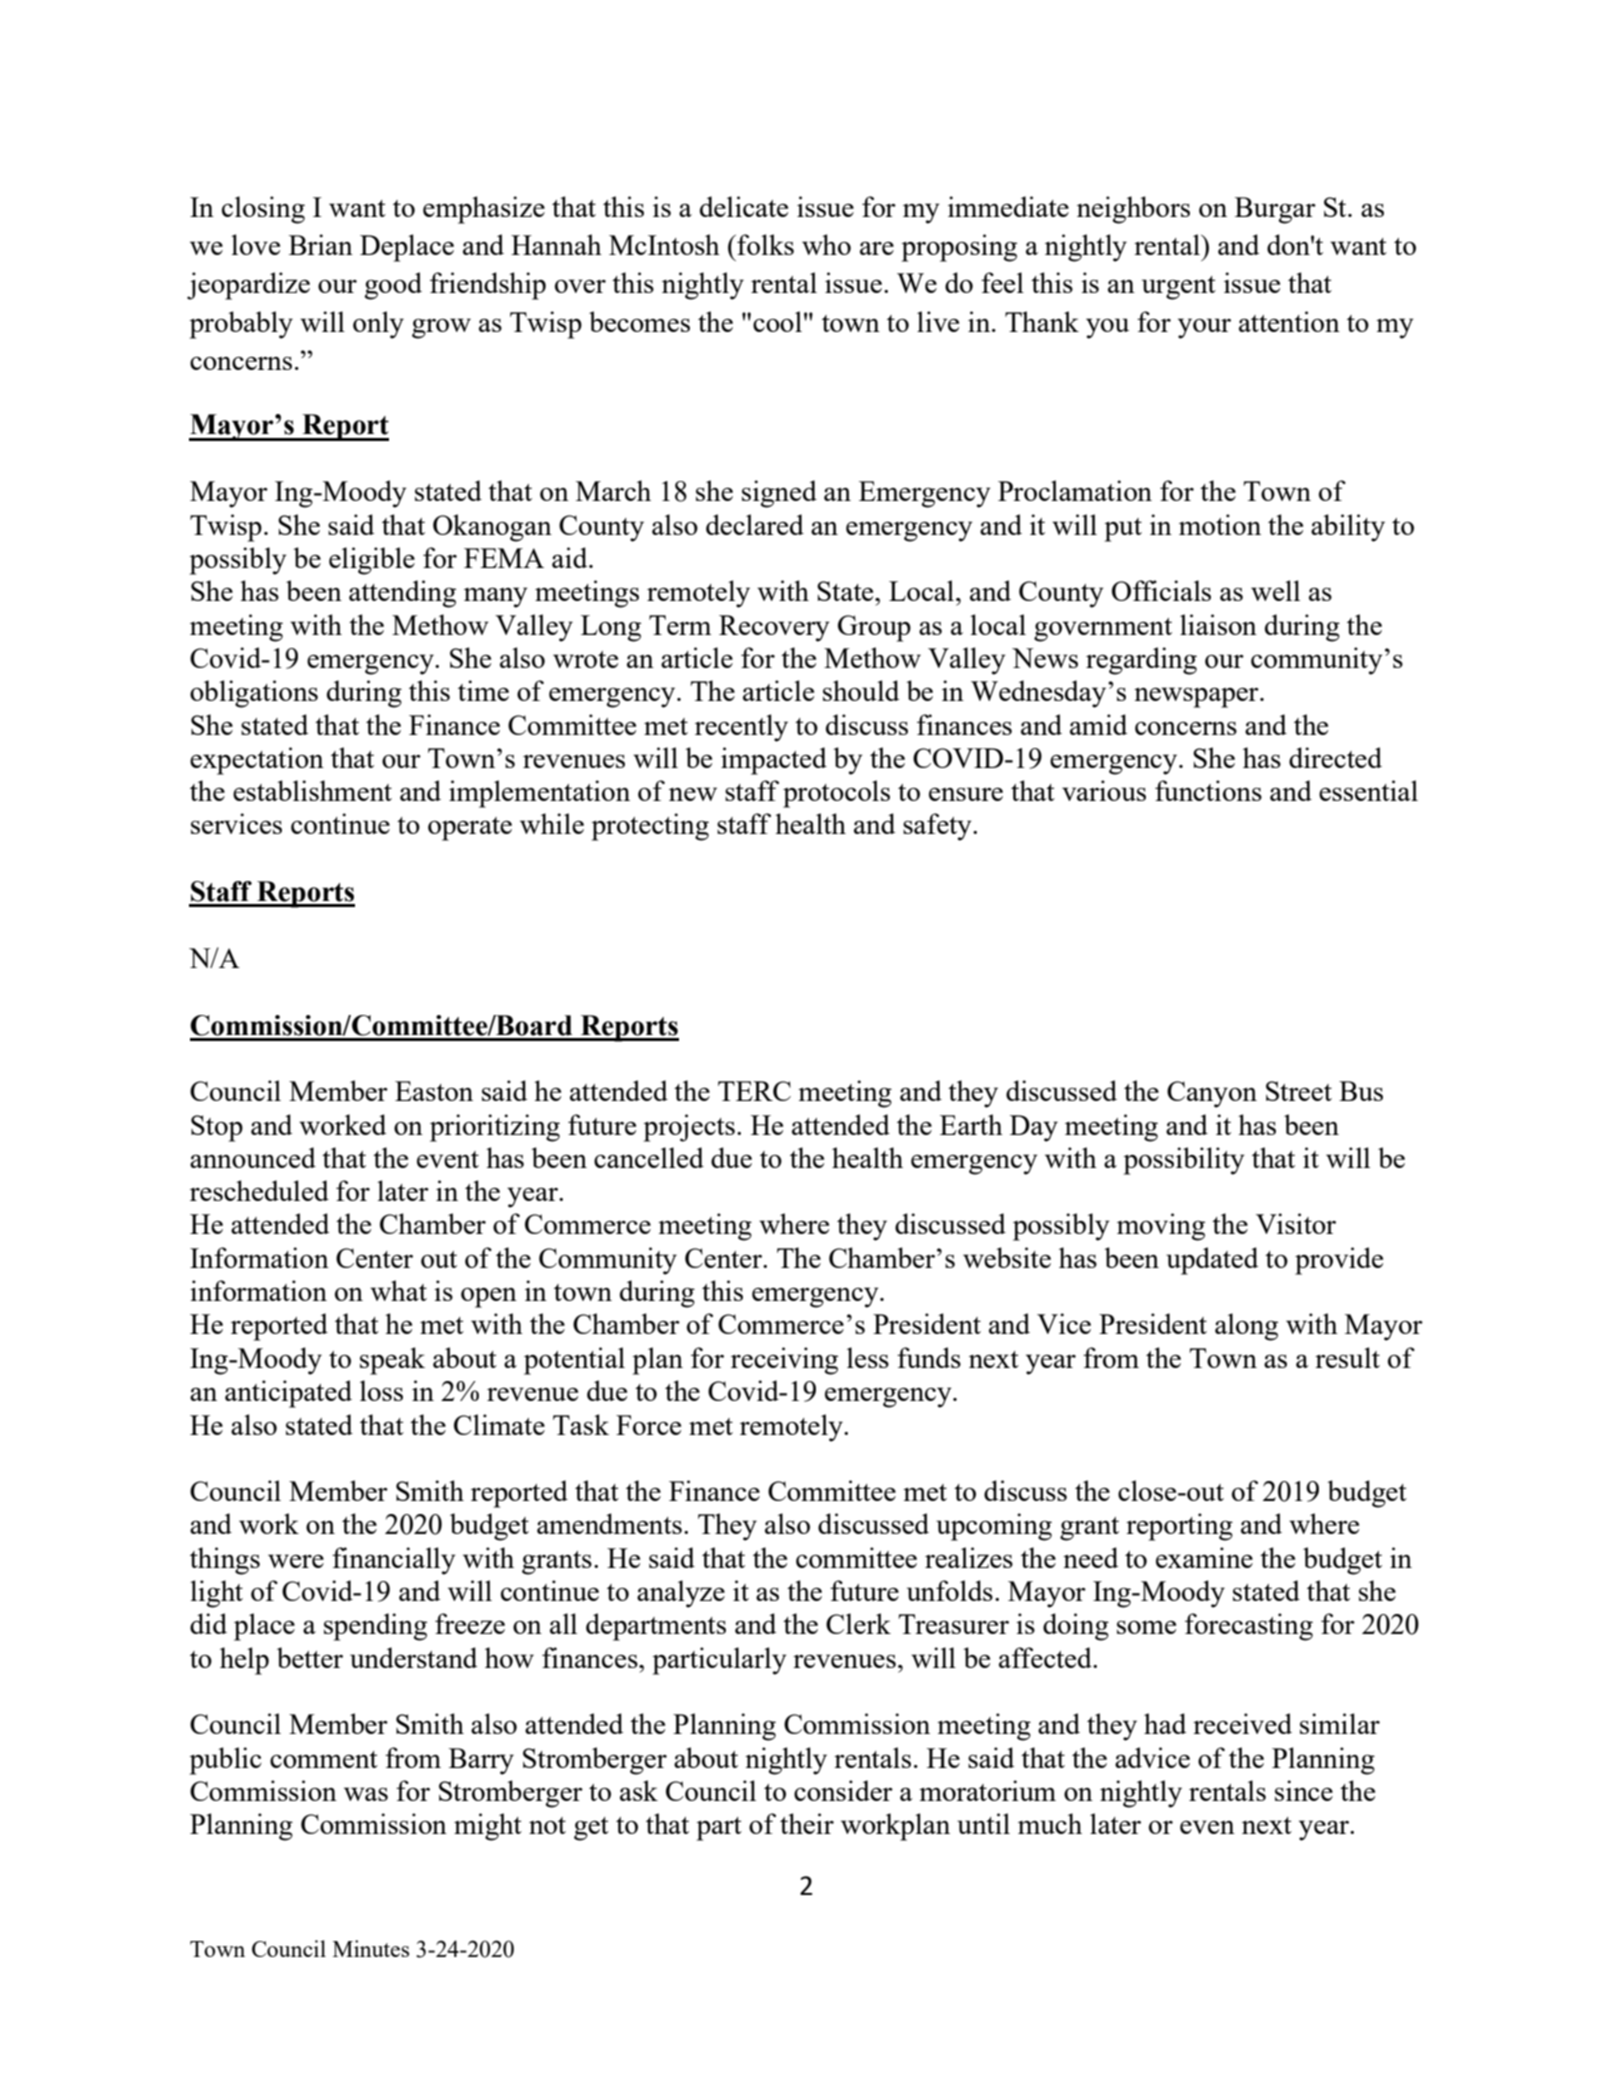 This screenshot has height=2087, width=1613. I want to click on their, so click(807, 1823).
